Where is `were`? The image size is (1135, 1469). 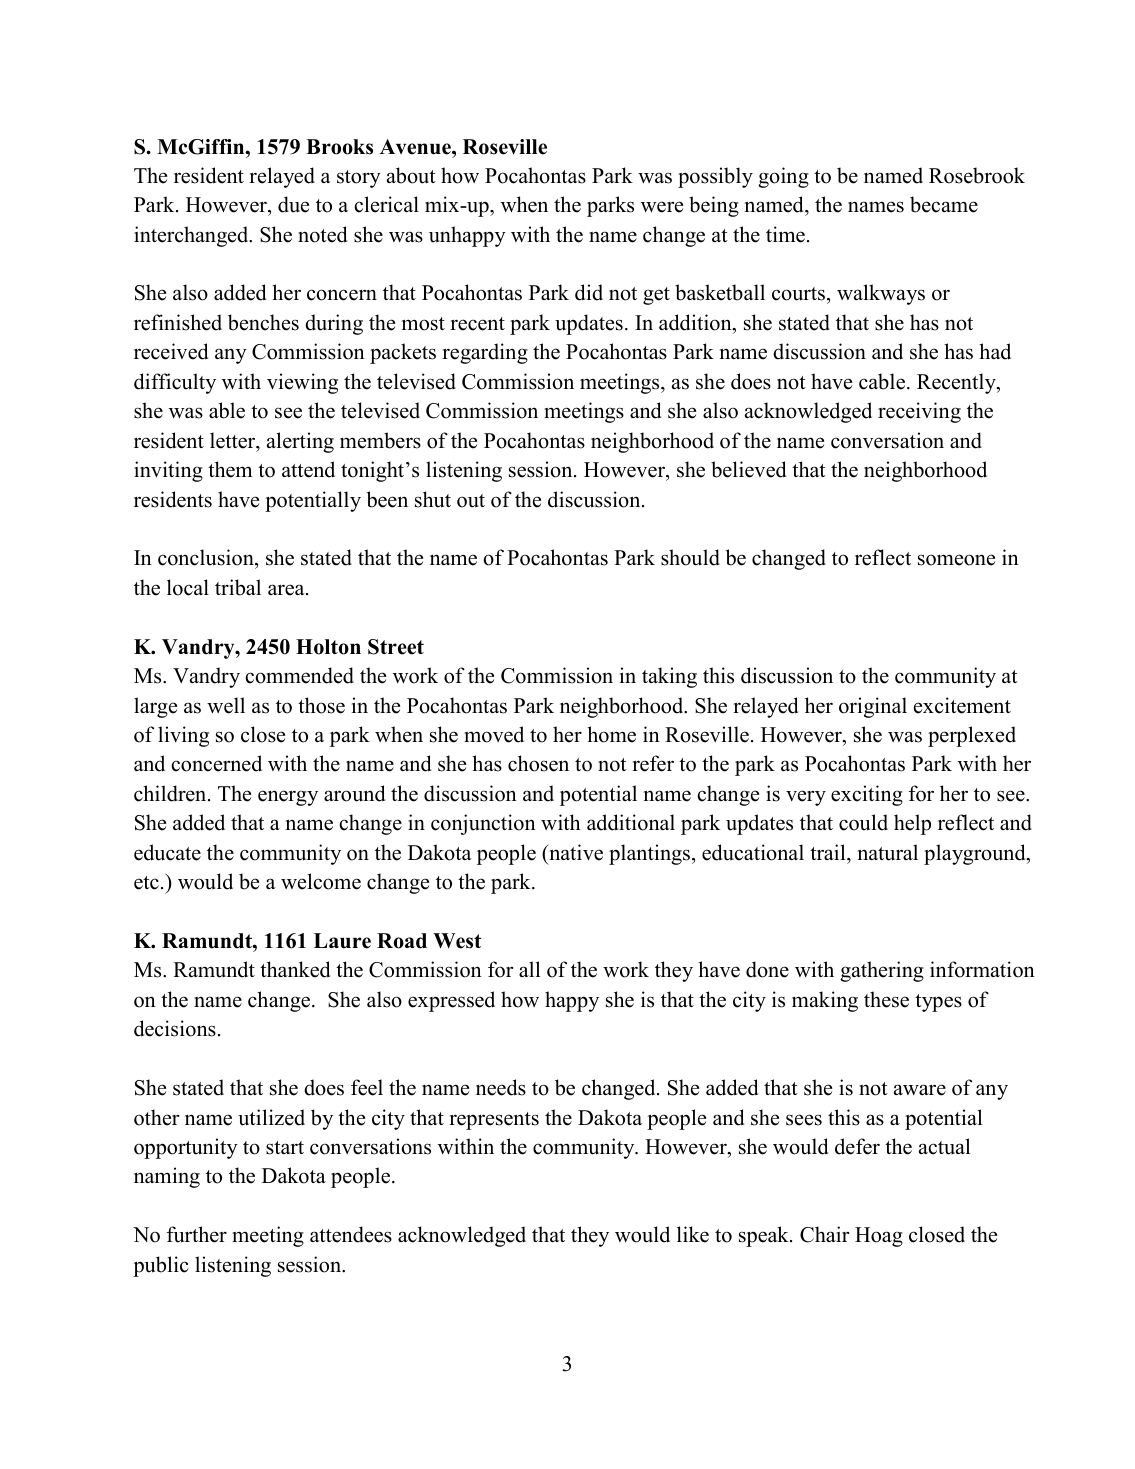 were is located at coordinates (662, 207).
